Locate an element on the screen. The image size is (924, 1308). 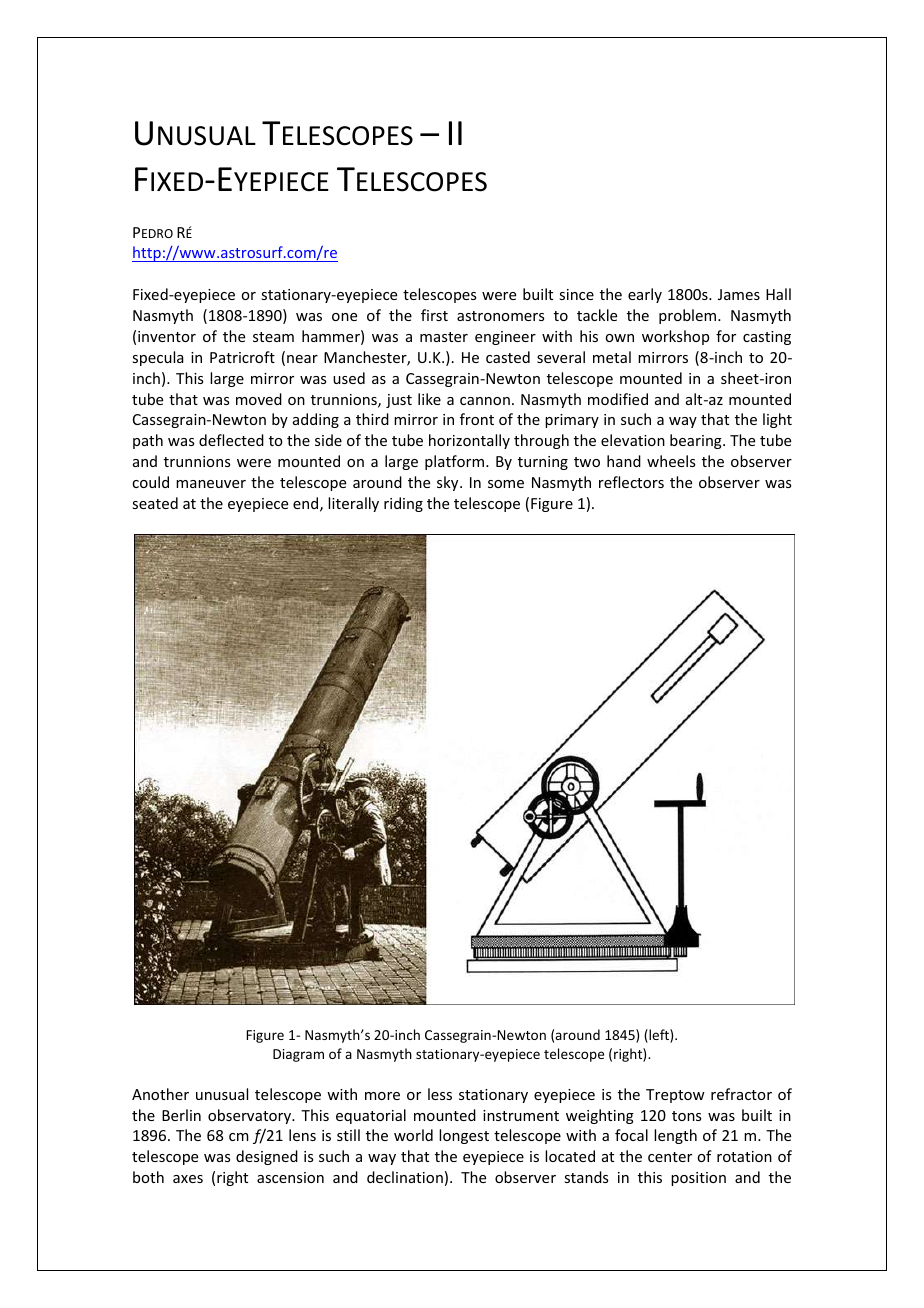
riding is located at coordinates (403, 504).
